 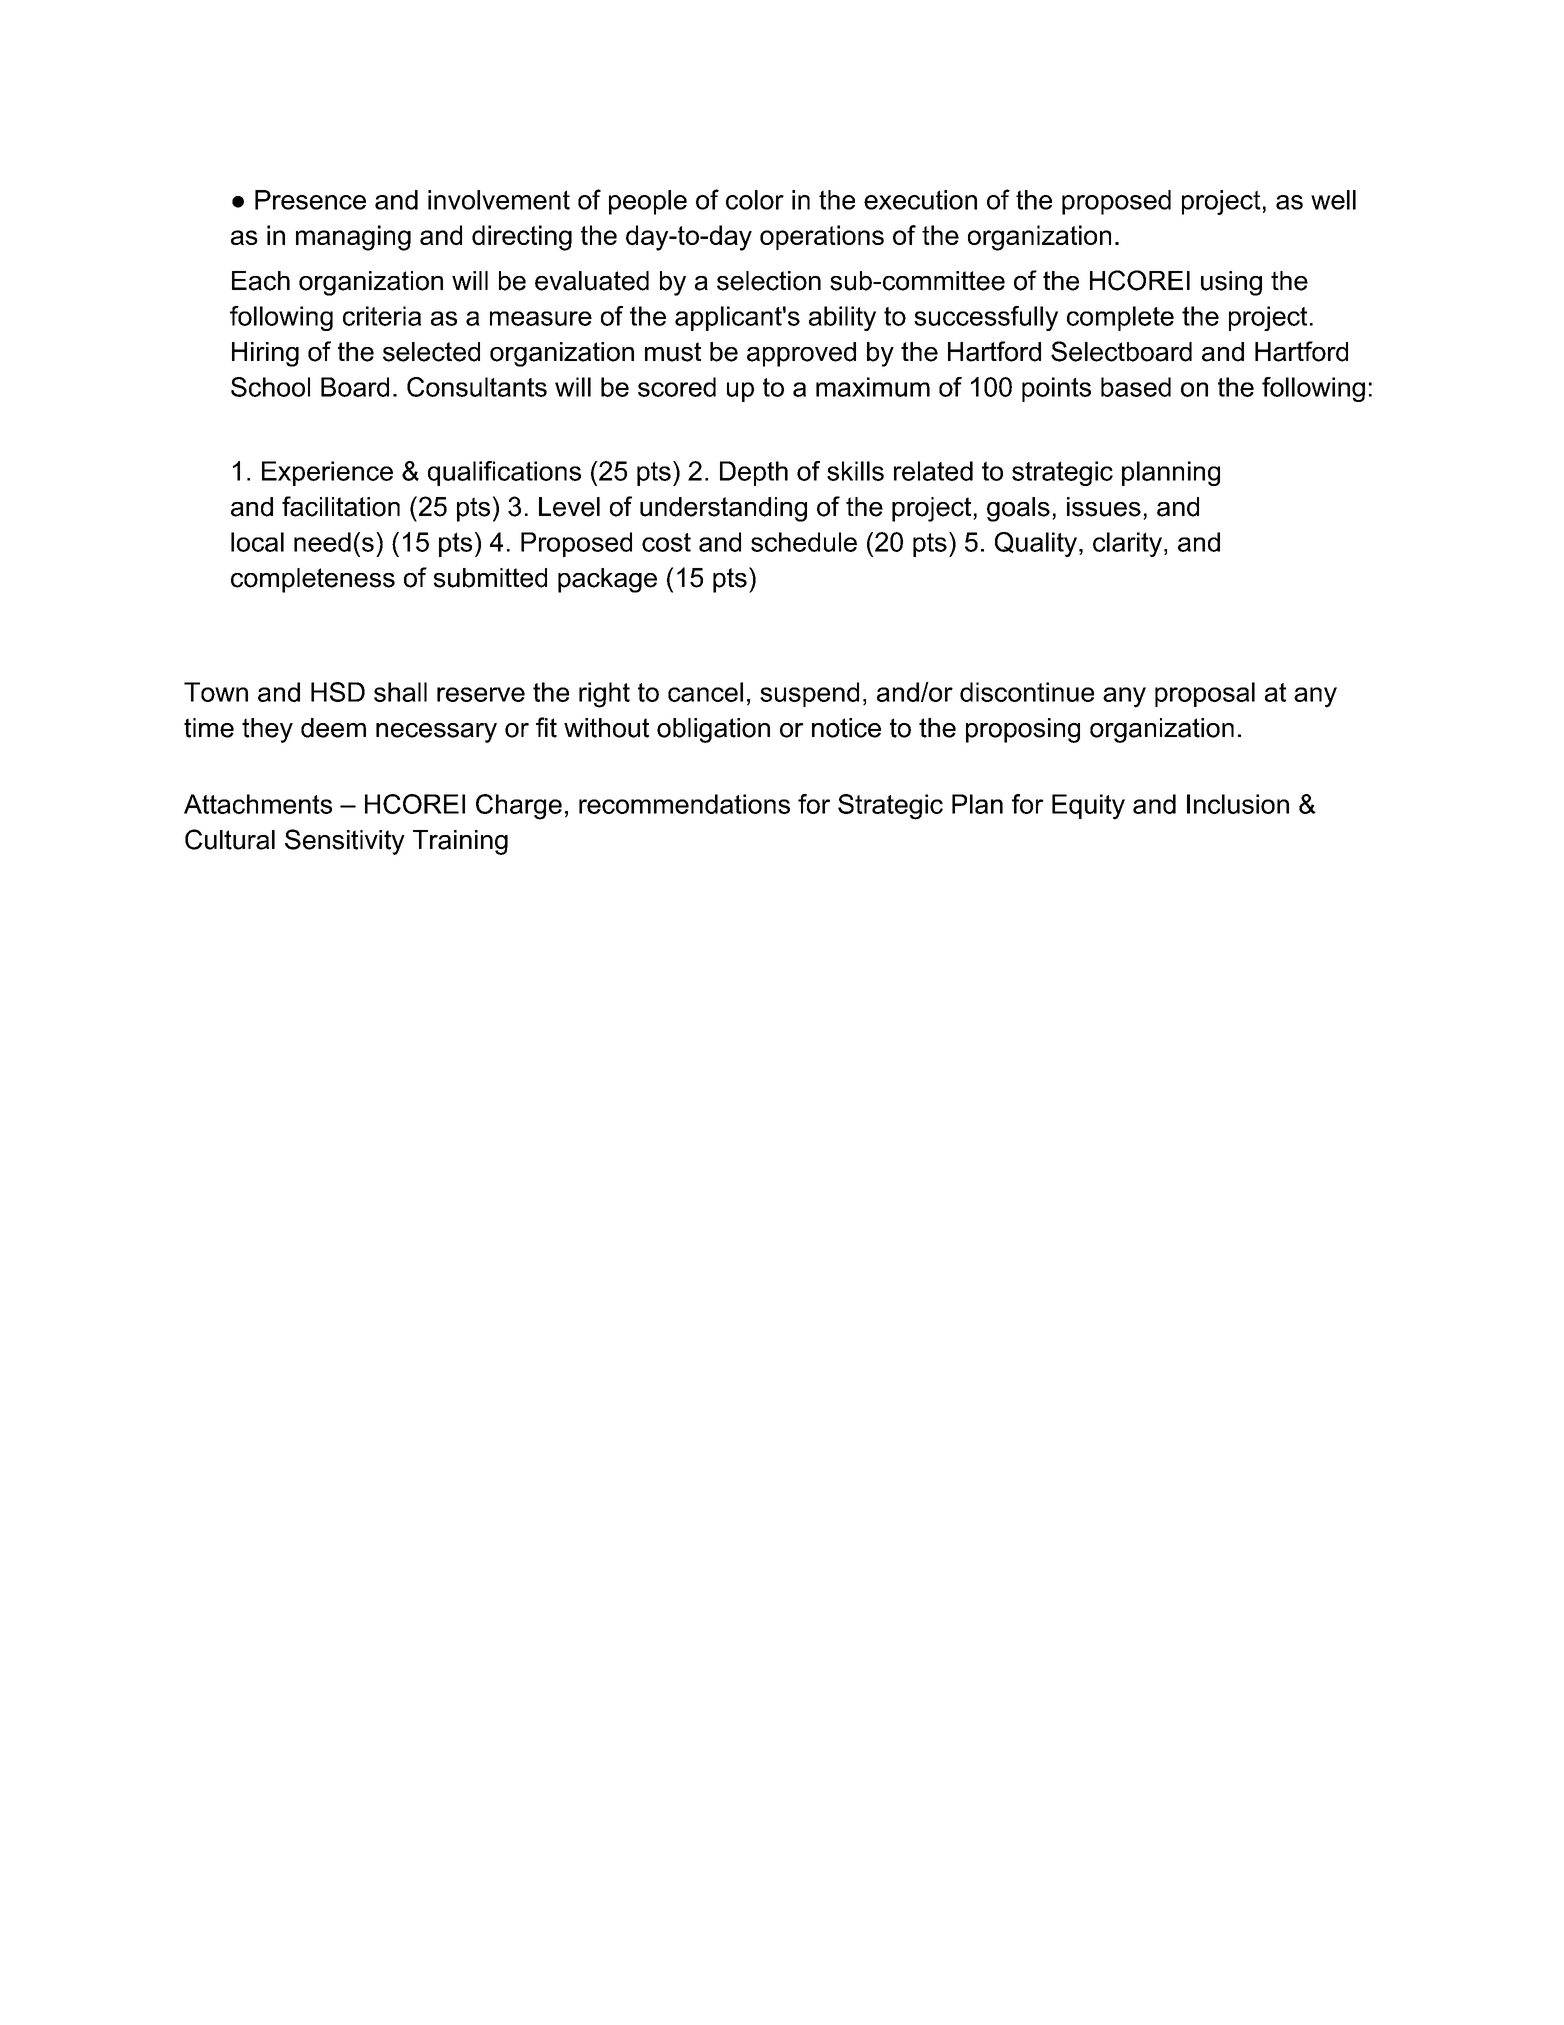 What do you see at coordinates (270, 387) in the image?
I see `School` at bounding box center [270, 387].
